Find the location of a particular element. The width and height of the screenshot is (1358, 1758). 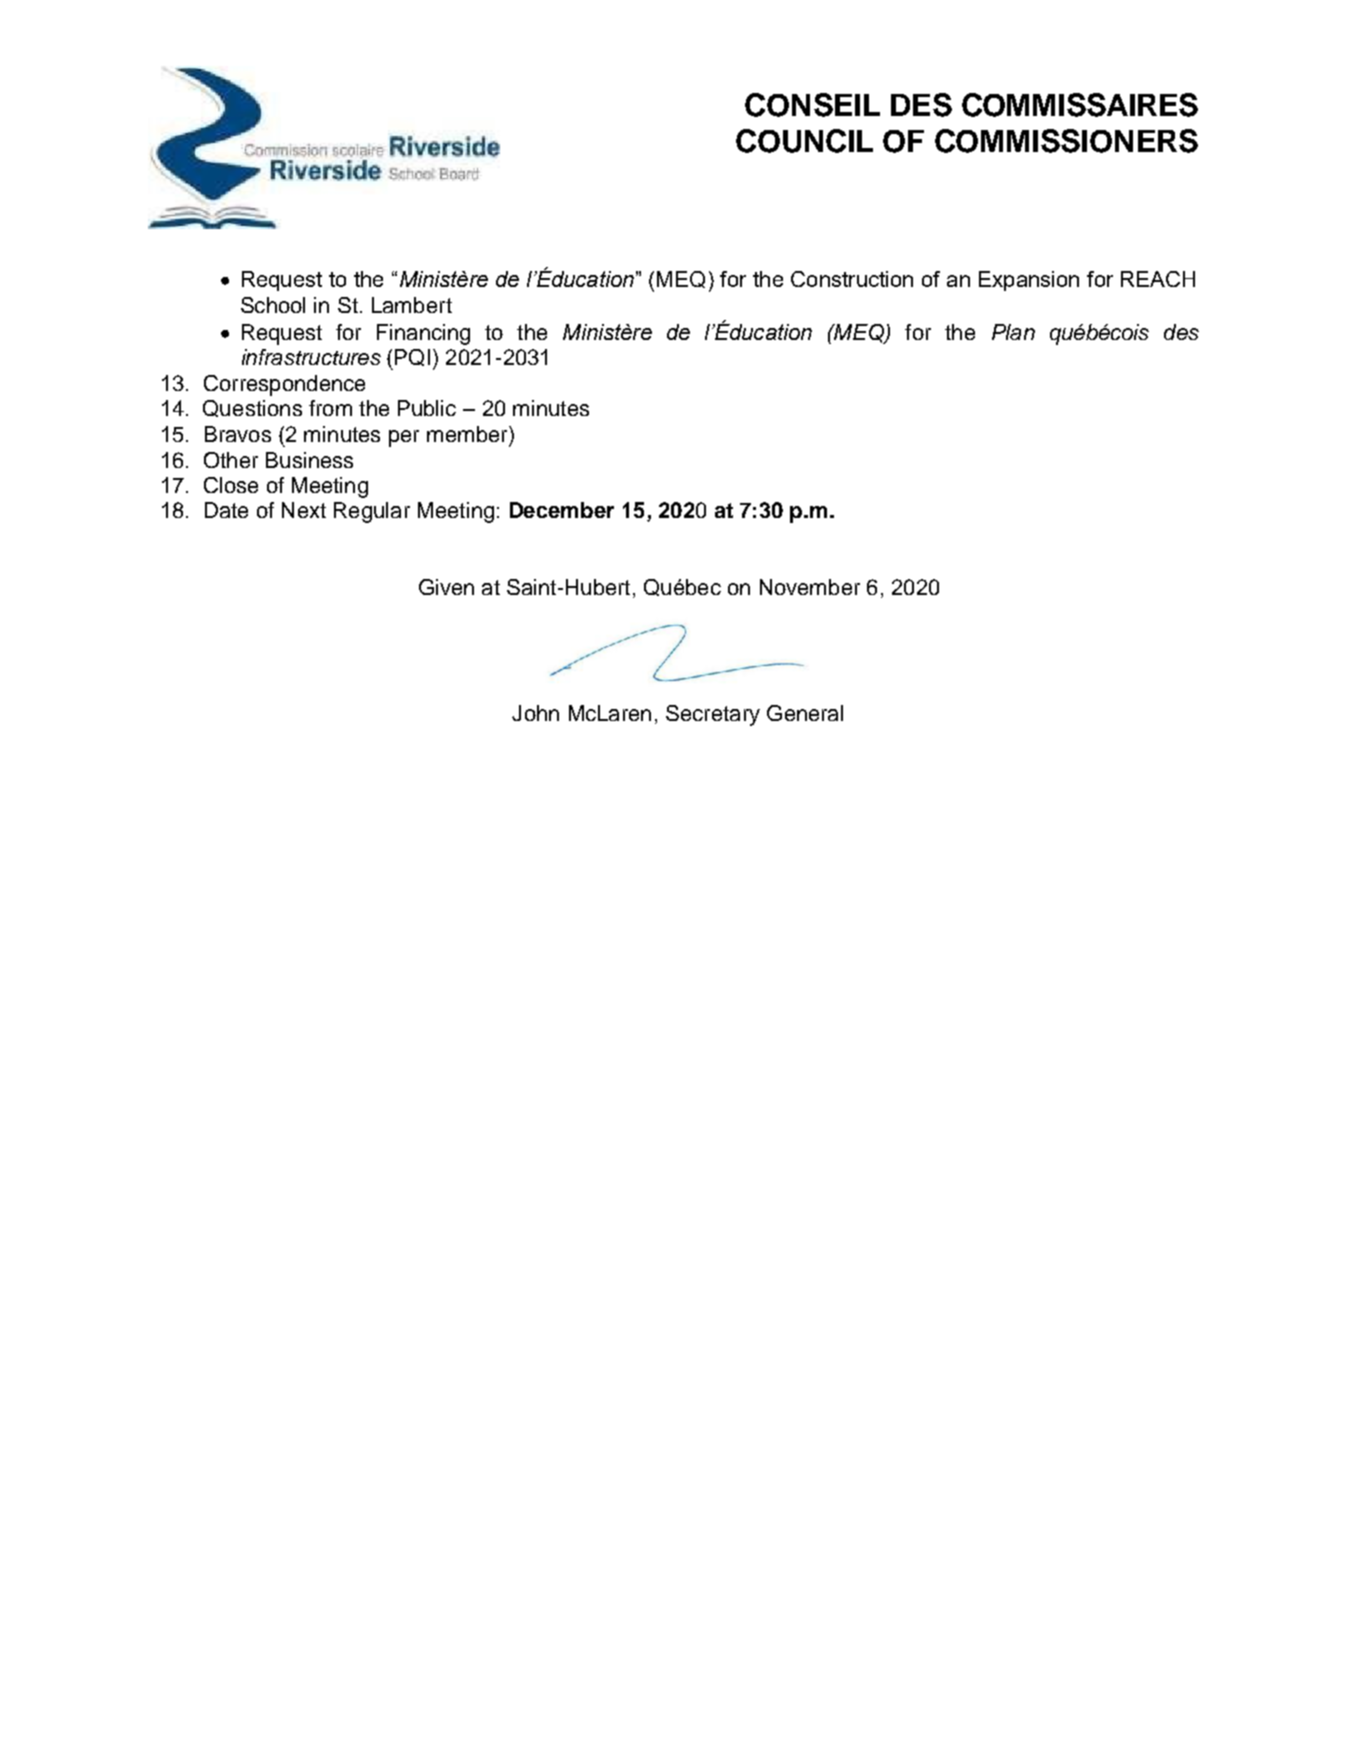

John is located at coordinates (535, 713).
